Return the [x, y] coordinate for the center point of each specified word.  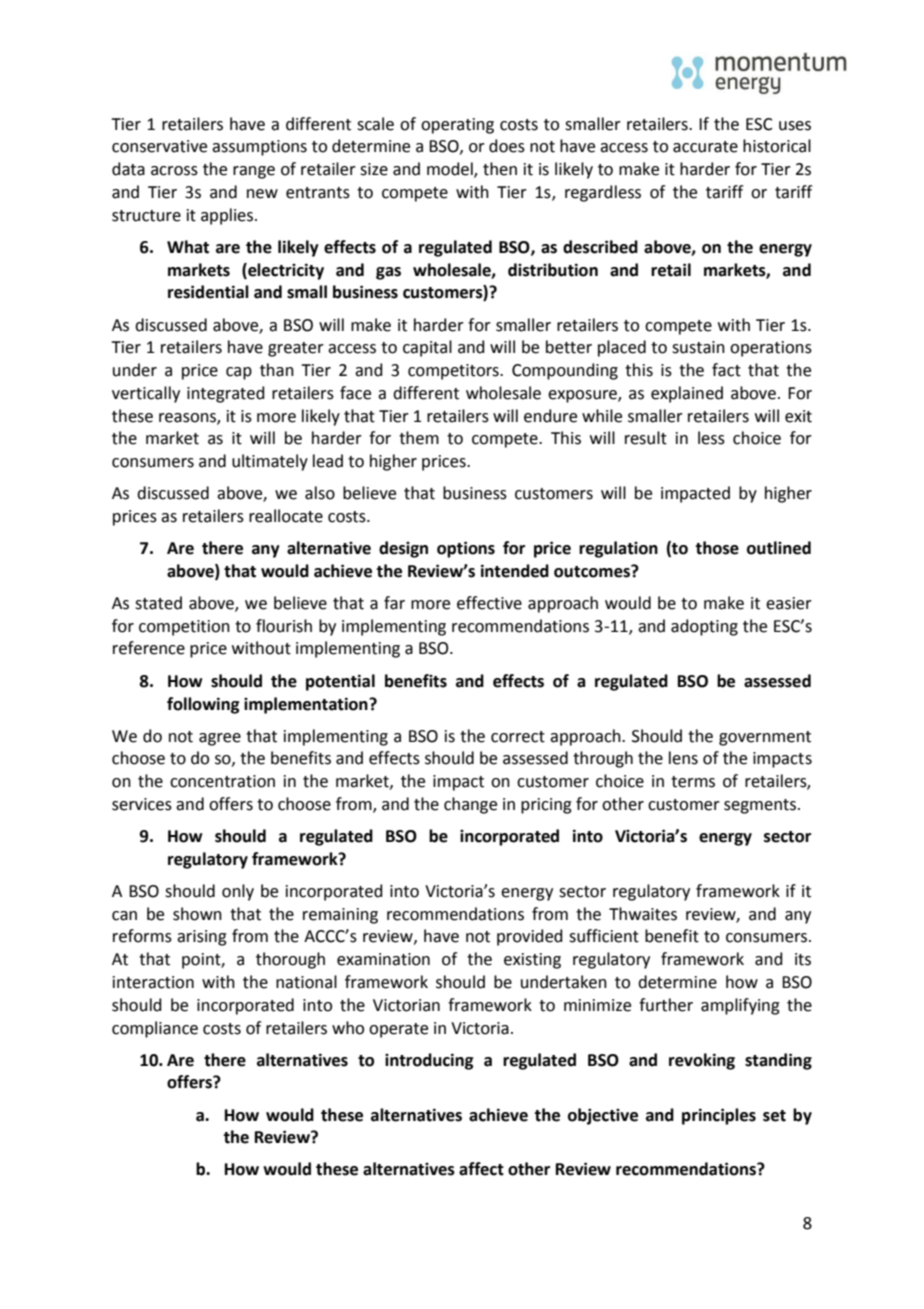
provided [530, 937]
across [174, 171]
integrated [226, 394]
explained [687, 394]
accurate [705, 147]
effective [489, 603]
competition [184, 628]
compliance [155, 1029]
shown [197, 914]
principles [719, 1116]
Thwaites [643, 914]
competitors [454, 372]
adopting [704, 627]
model [451, 170]
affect [481, 1169]
